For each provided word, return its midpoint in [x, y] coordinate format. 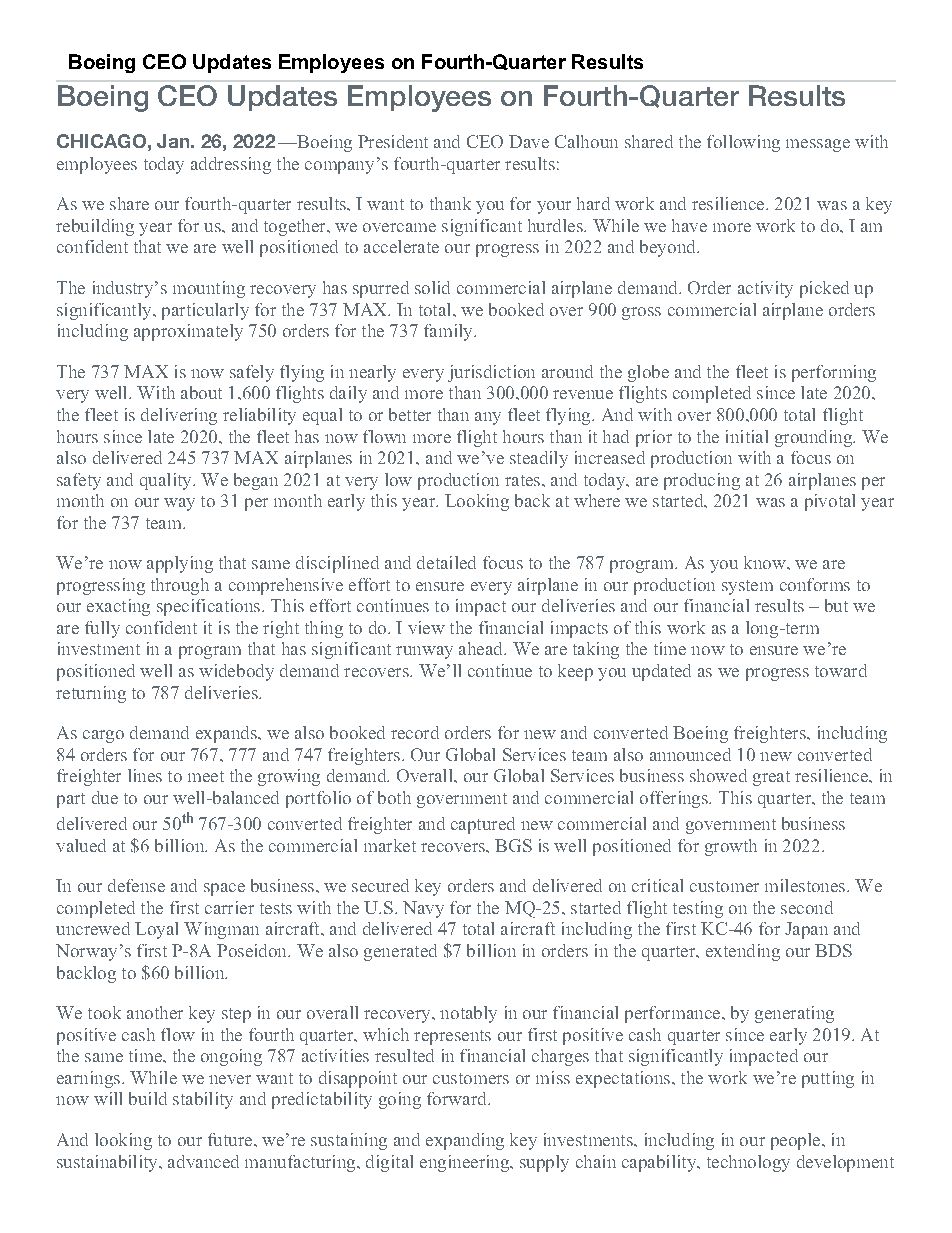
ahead [482, 648]
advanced [203, 1161]
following [743, 143]
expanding [465, 1141]
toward [841, 670]
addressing [231, 165]
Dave [529, 141]
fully [102, 629]
